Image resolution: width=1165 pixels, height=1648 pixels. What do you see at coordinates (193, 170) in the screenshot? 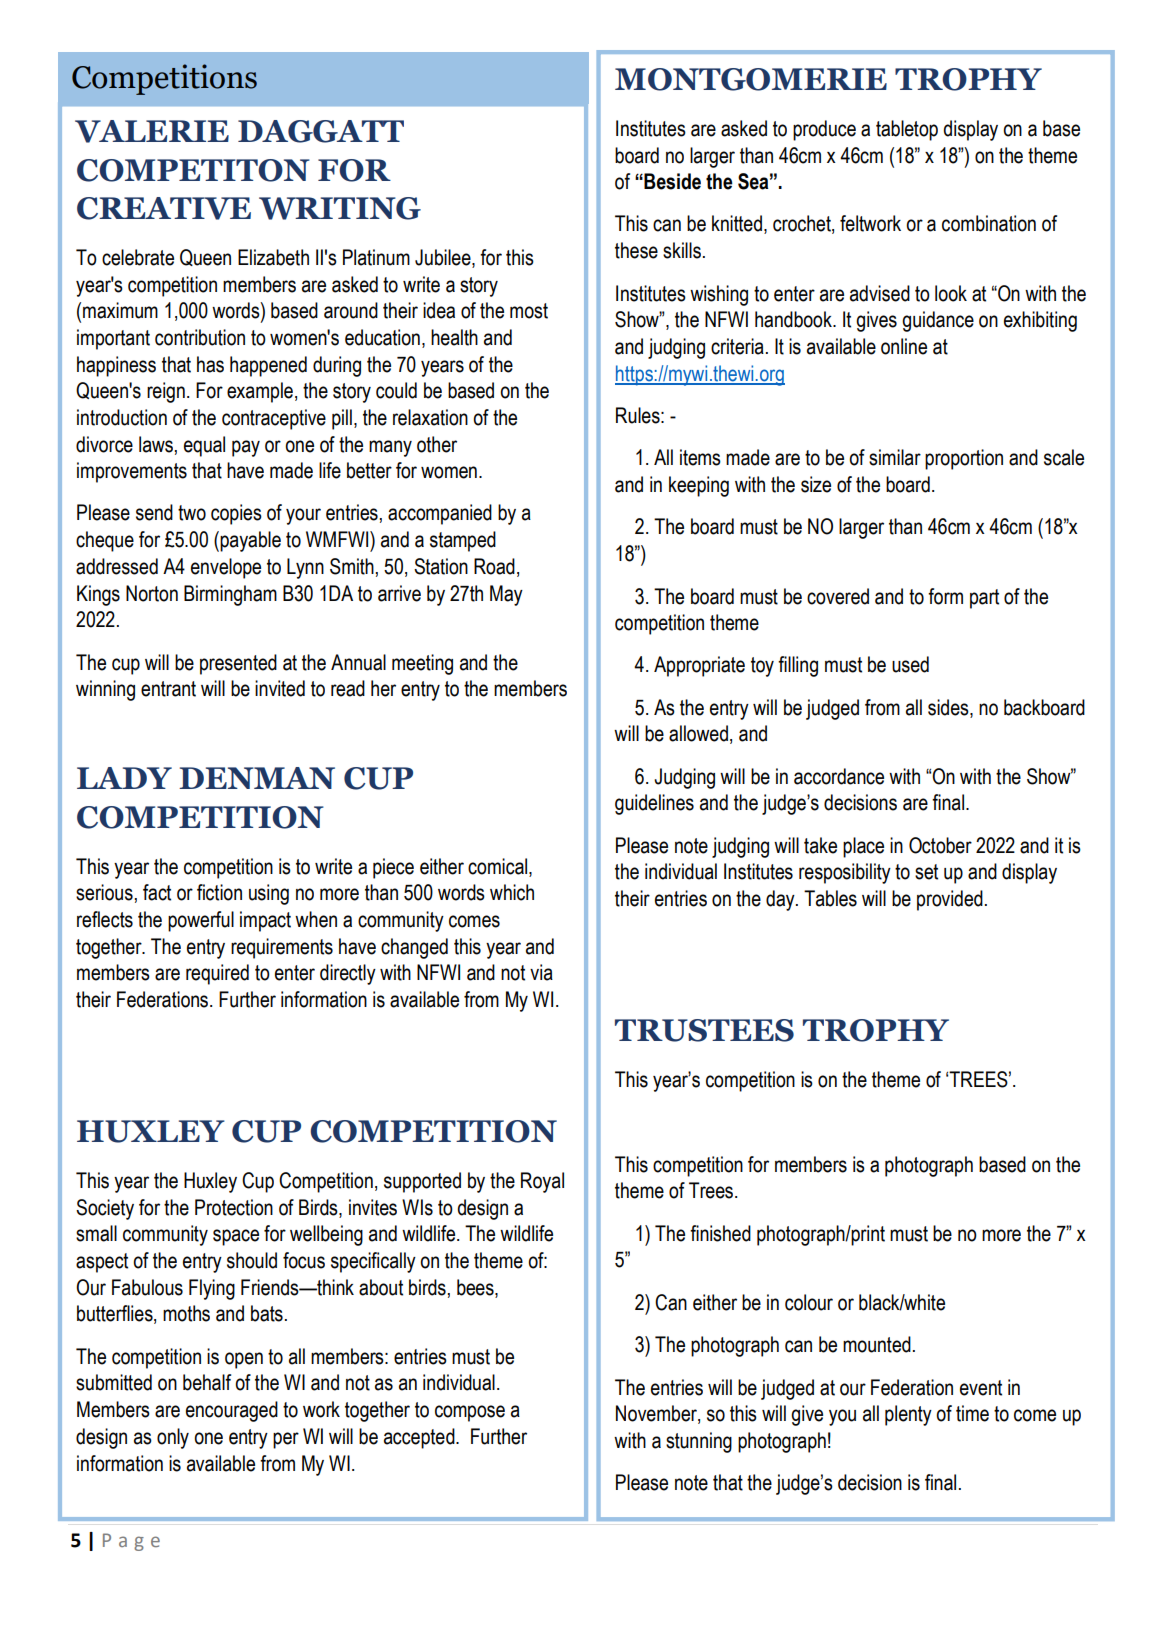
I see `COMPETITON` at bounding box center [193, 170].
